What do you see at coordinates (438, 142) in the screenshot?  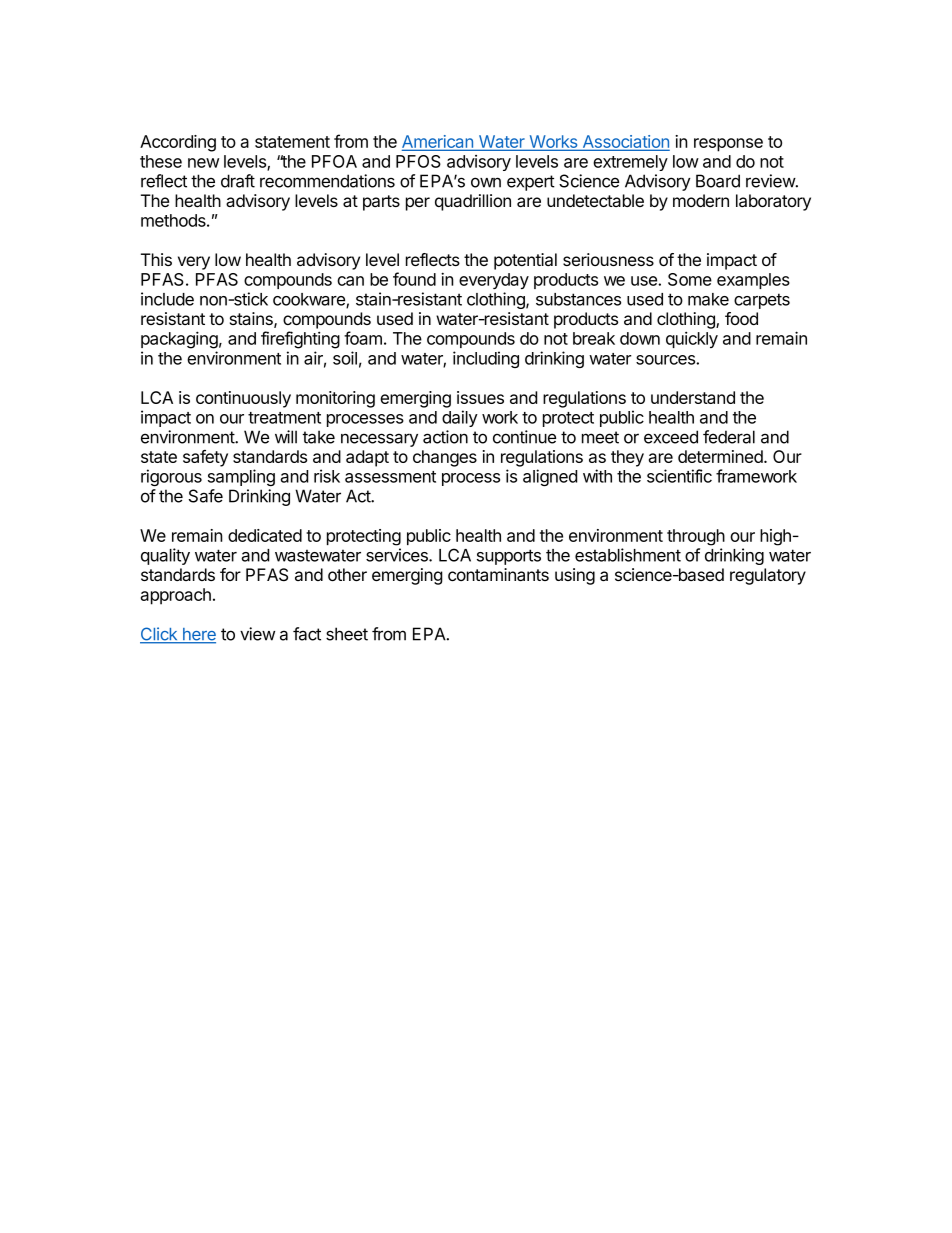 I see `American` at bounding box center [438, 142].
